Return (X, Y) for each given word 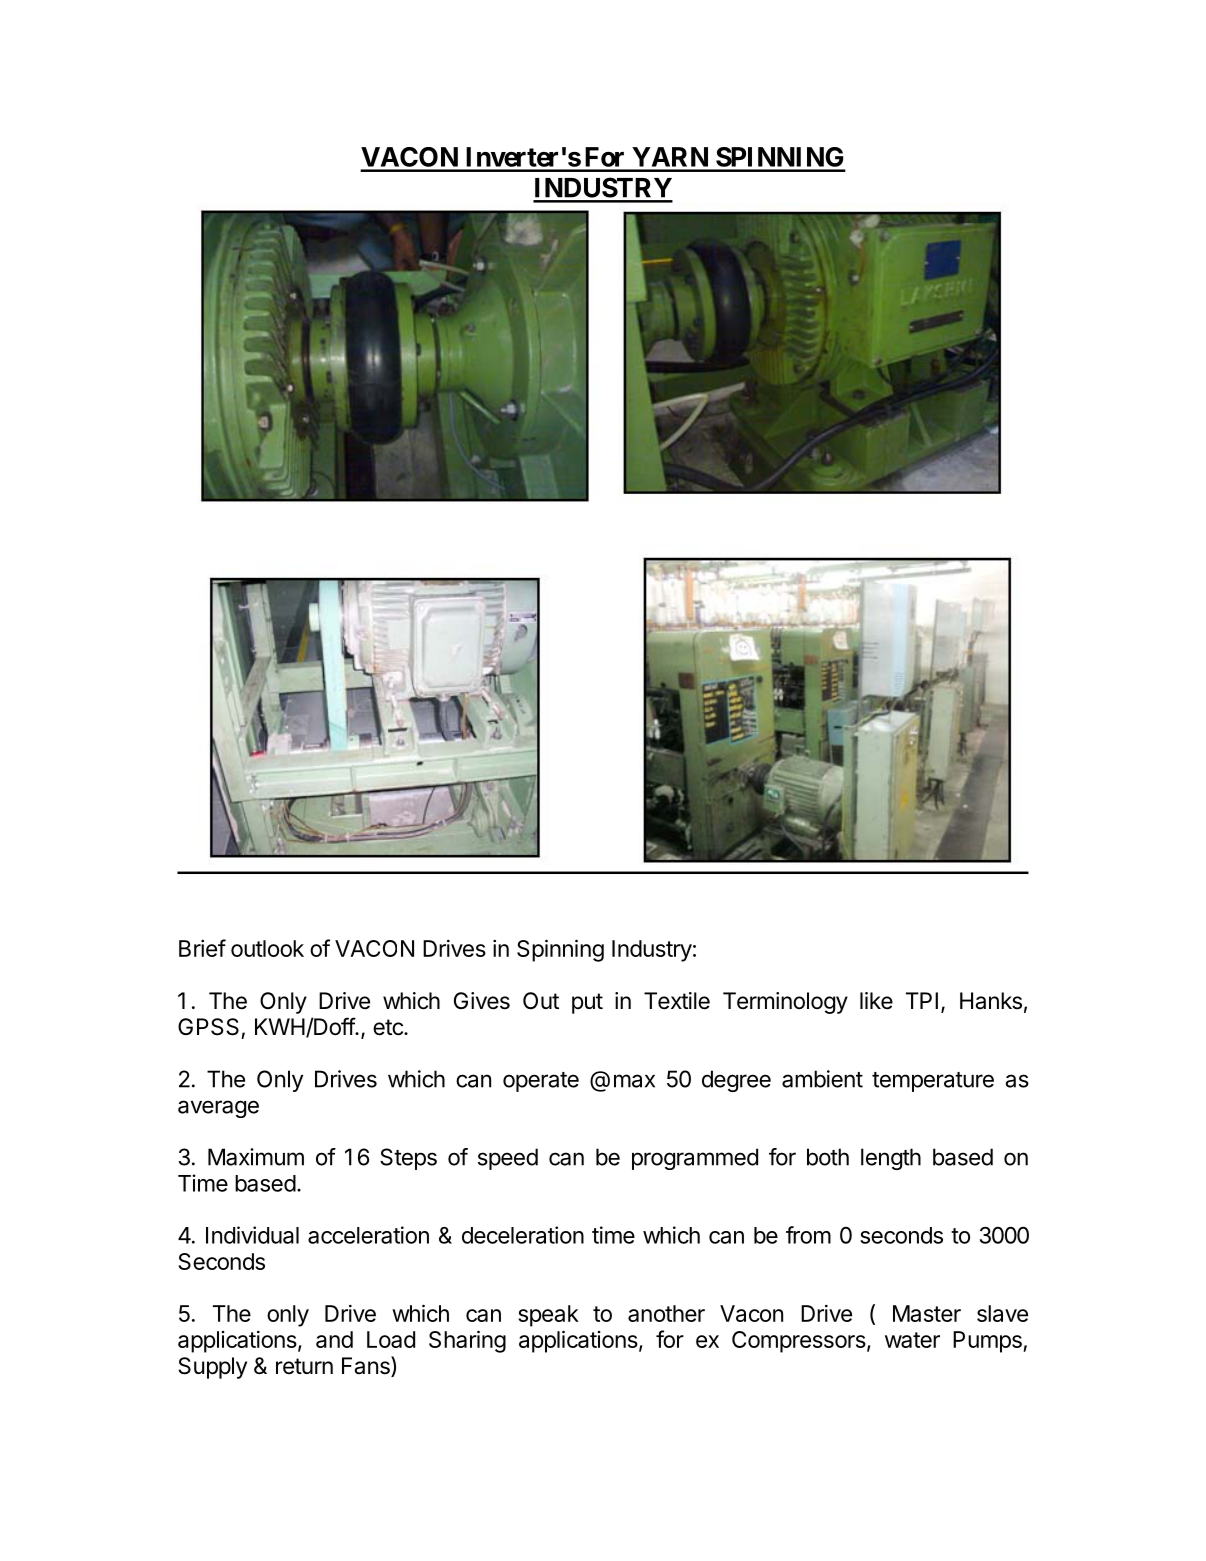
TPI (922, 1000)
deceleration (523, 1235)
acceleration (368, 1235)
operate (541, 1082)
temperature (933, 1082)
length (891, 1159)
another (666, 1313)
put (587, 1003)
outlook (267, 948)
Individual (252, 1235)
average (218, 1109)
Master (927, 1313)
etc (389, 1027)
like (876, 1001)
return (304, 1366)
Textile (677, 1001)
